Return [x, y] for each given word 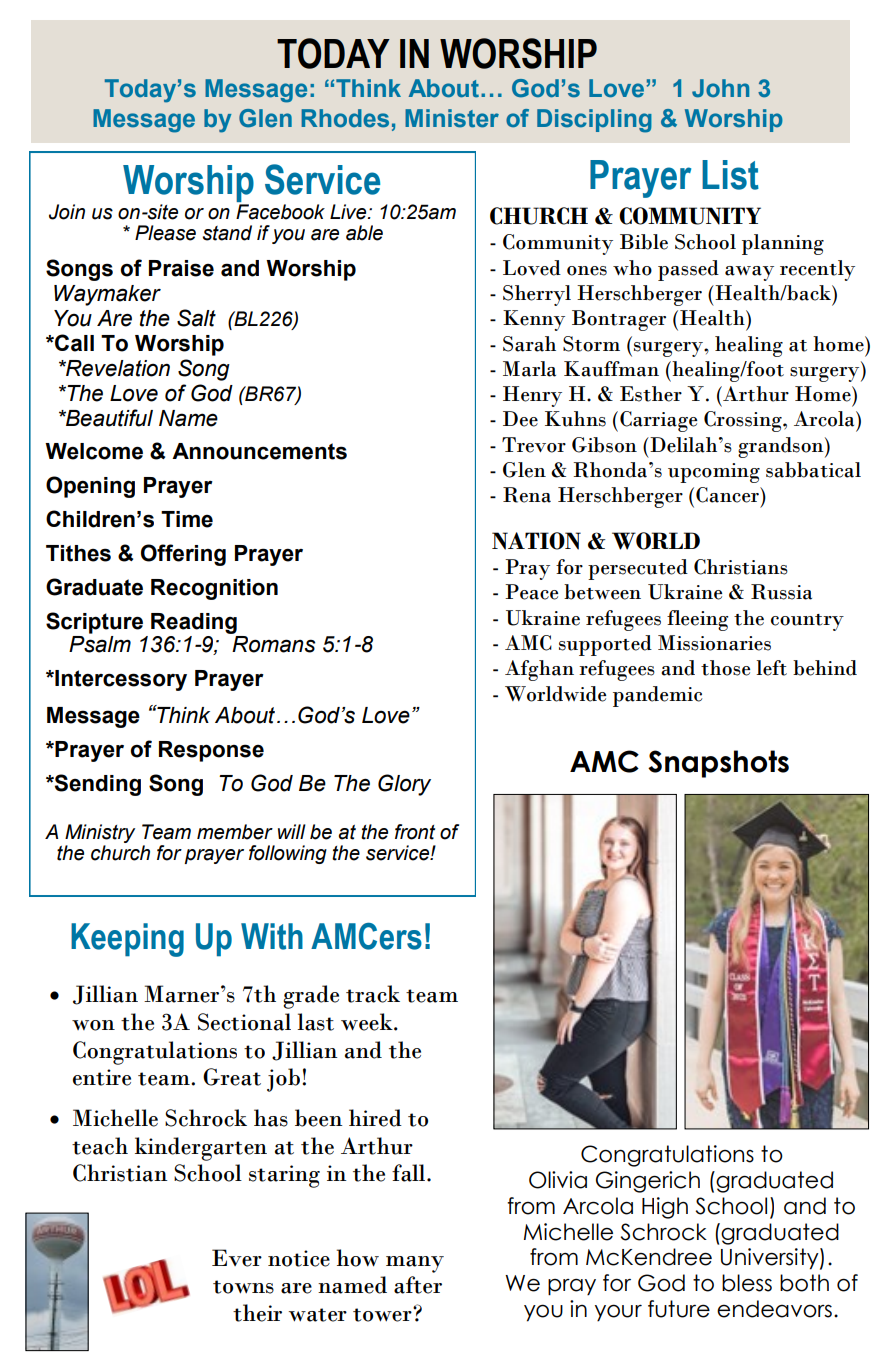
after [418, 1285]
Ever [237, 1258]
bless [747, 1283]
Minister [452, 118]
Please [165, 233]
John [720, 88]
